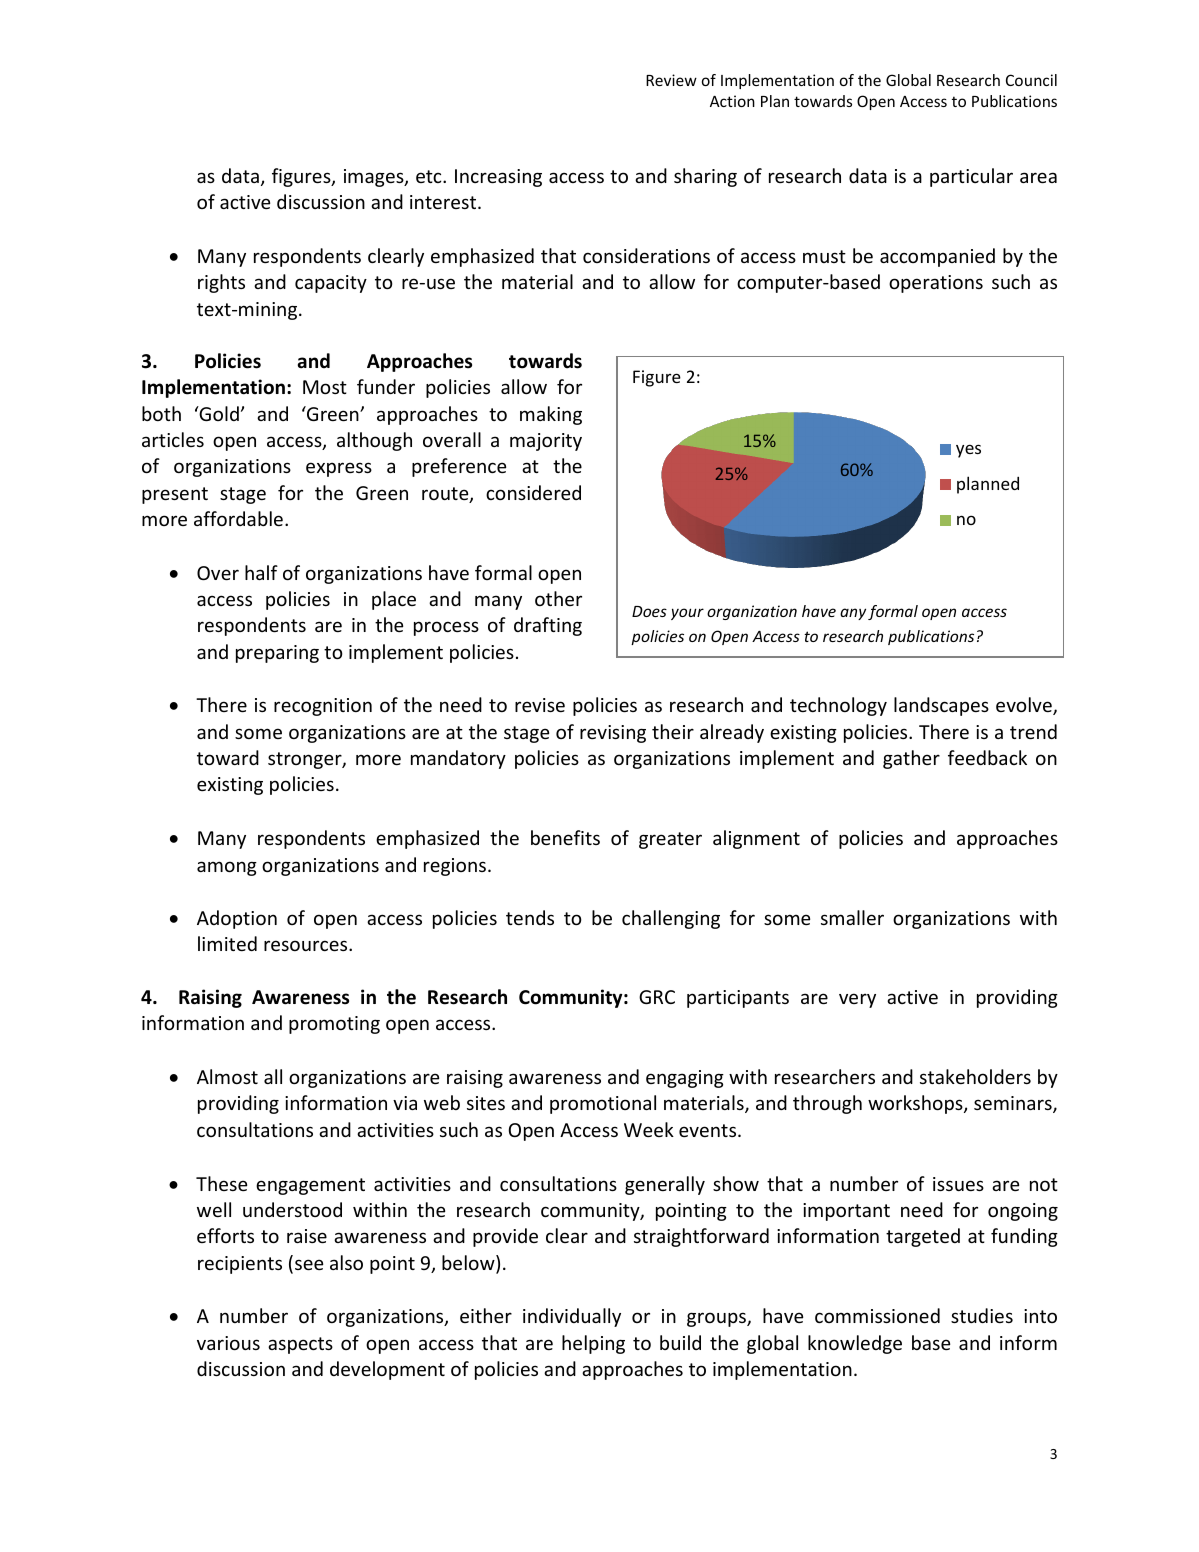 The height and width of the image is (1552, 1199). Describe the element at coordinates (218, 413) in the image. I see `Gold` at that location.
